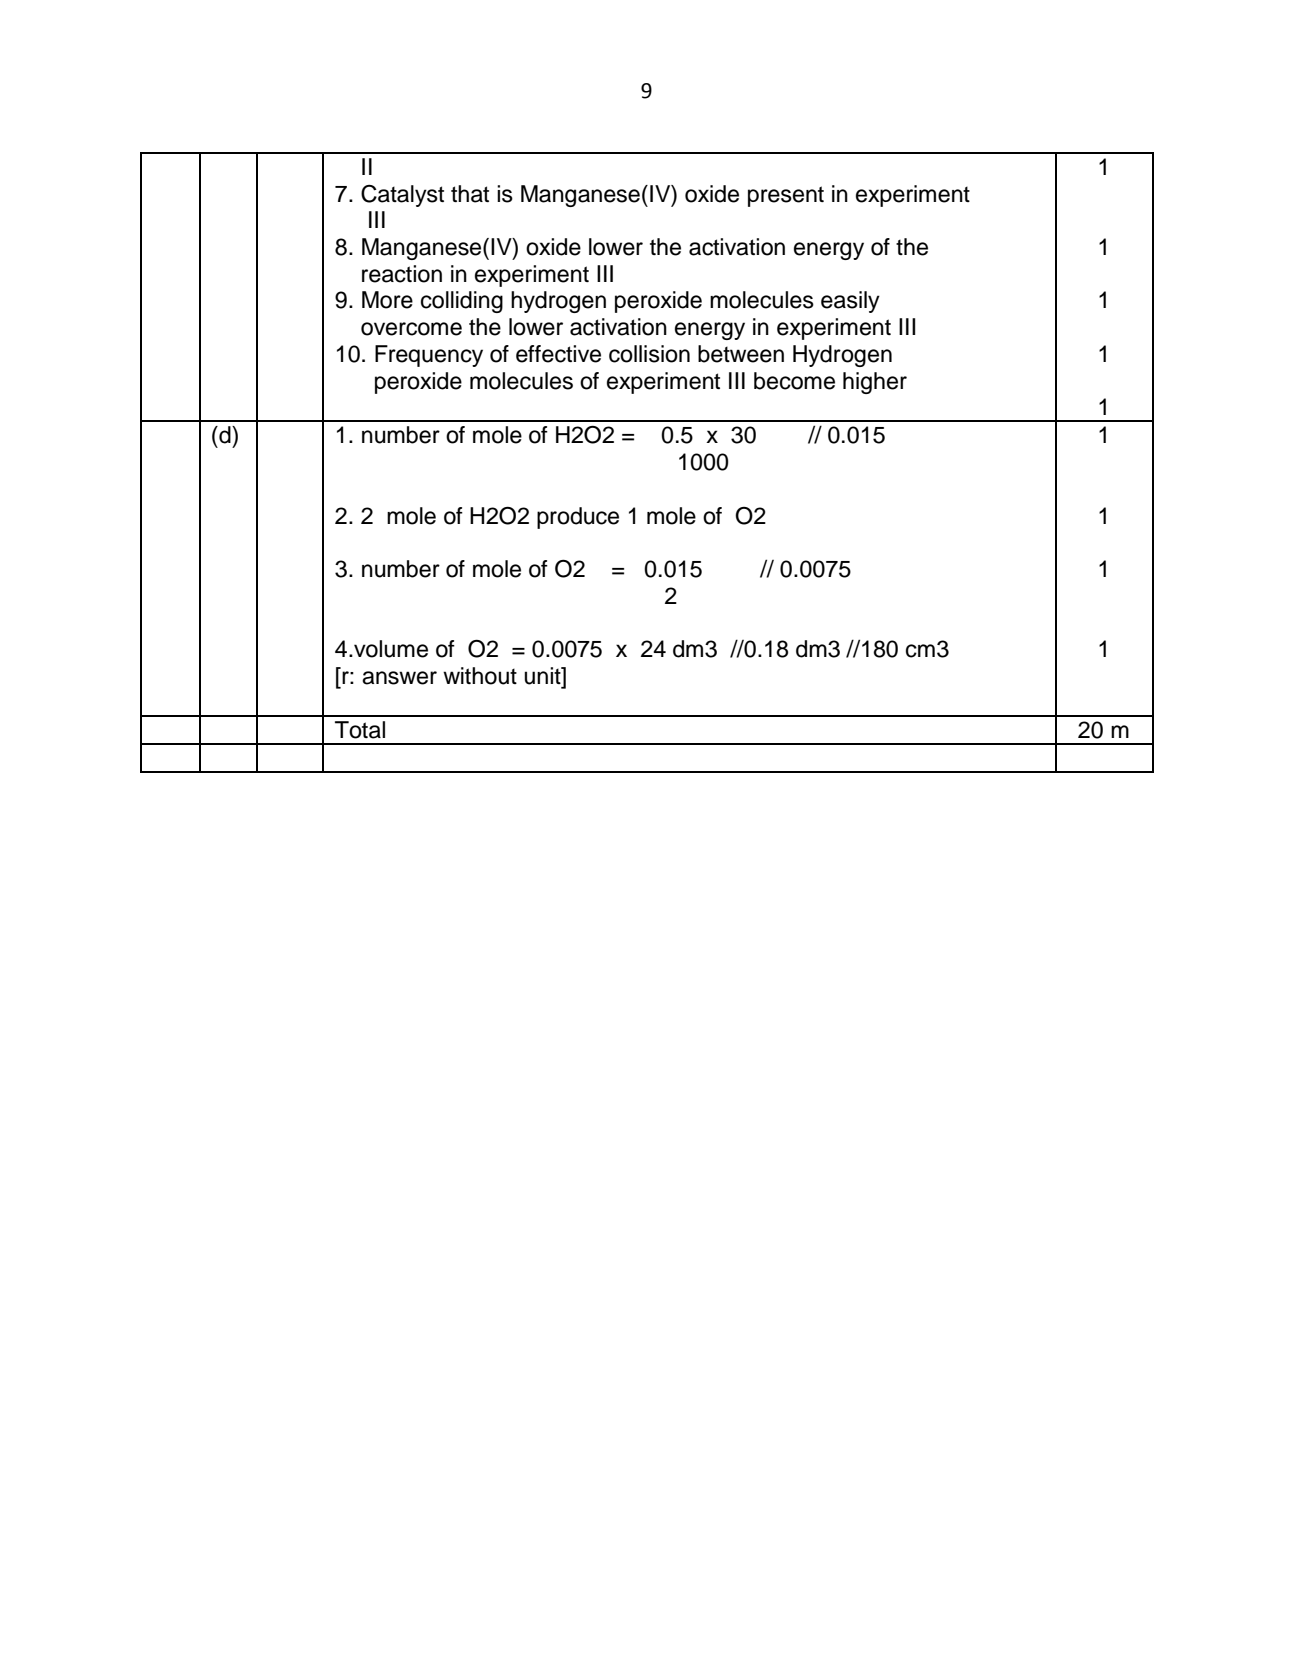  What do you see at coordinates (470, 194) in the image?
I see `that` at bounding box center [470, 194].
